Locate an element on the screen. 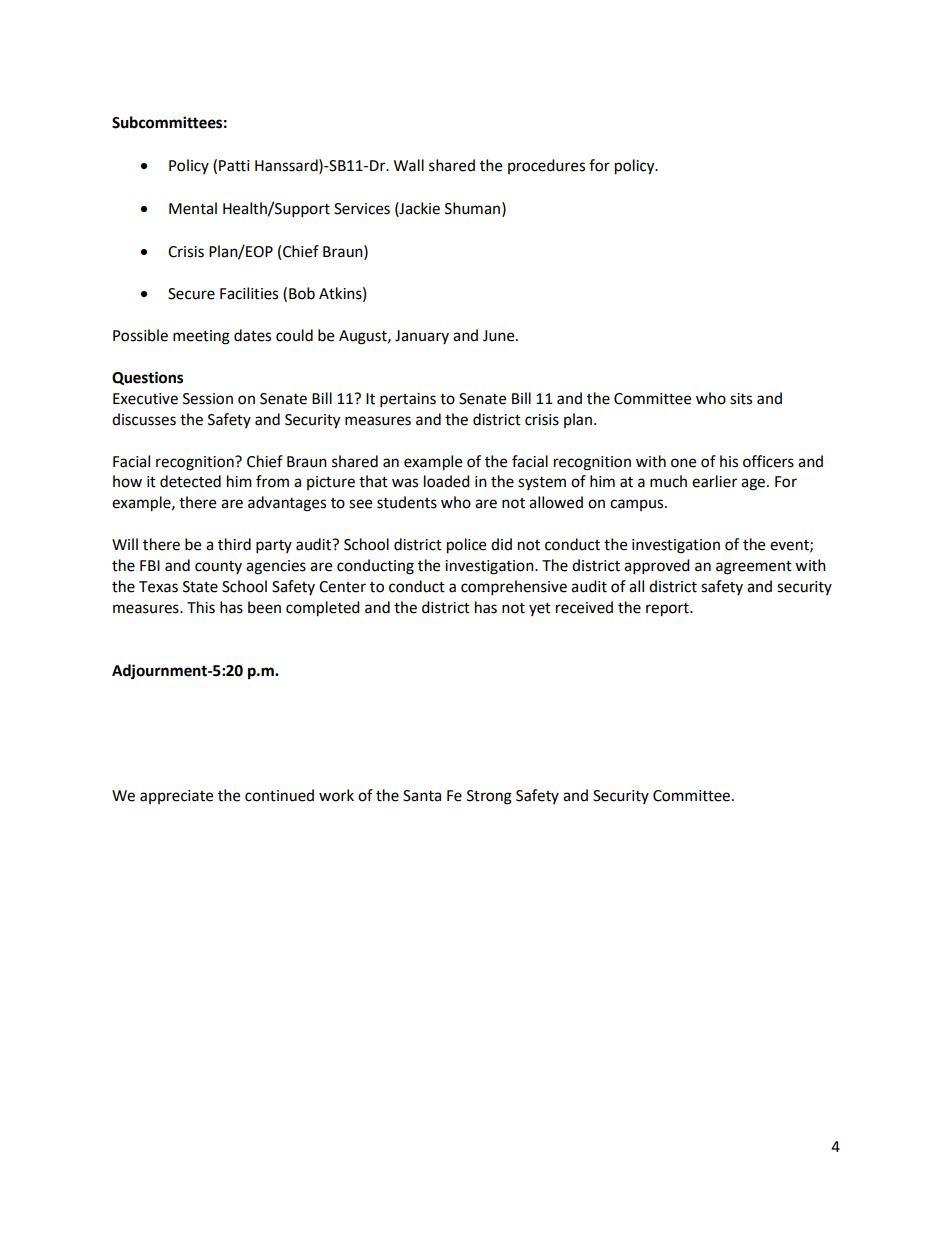  procedures is located at coordinates (546, 166).
